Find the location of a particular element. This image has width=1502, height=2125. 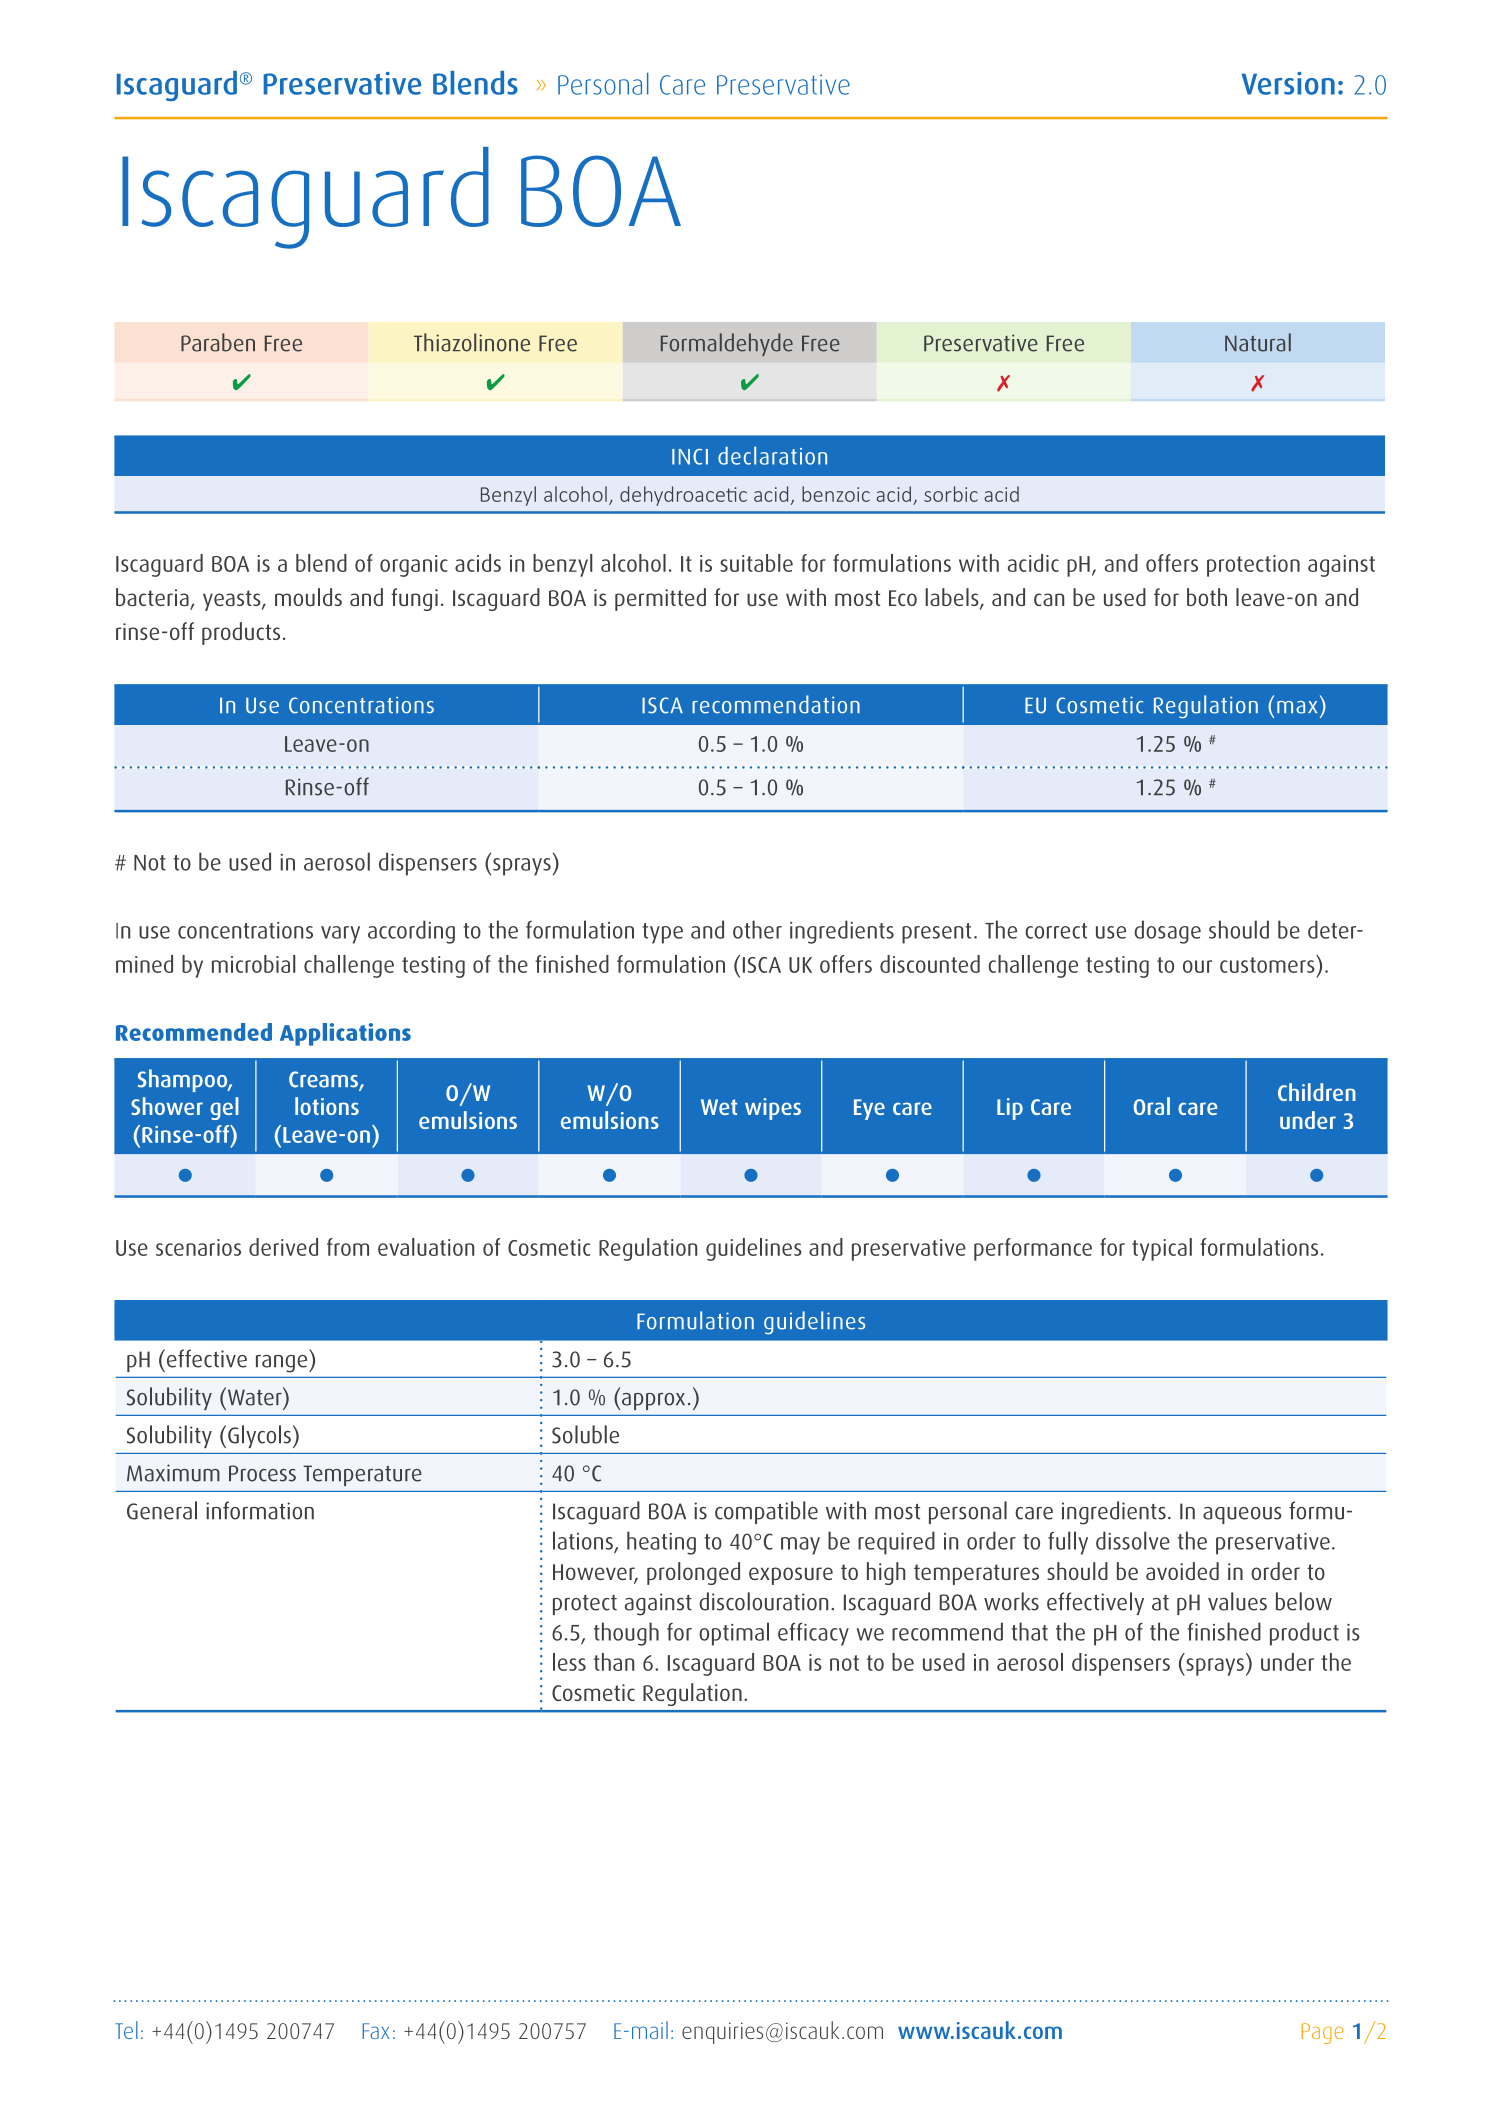

Oral is located at coordinates (1151, 1106).
